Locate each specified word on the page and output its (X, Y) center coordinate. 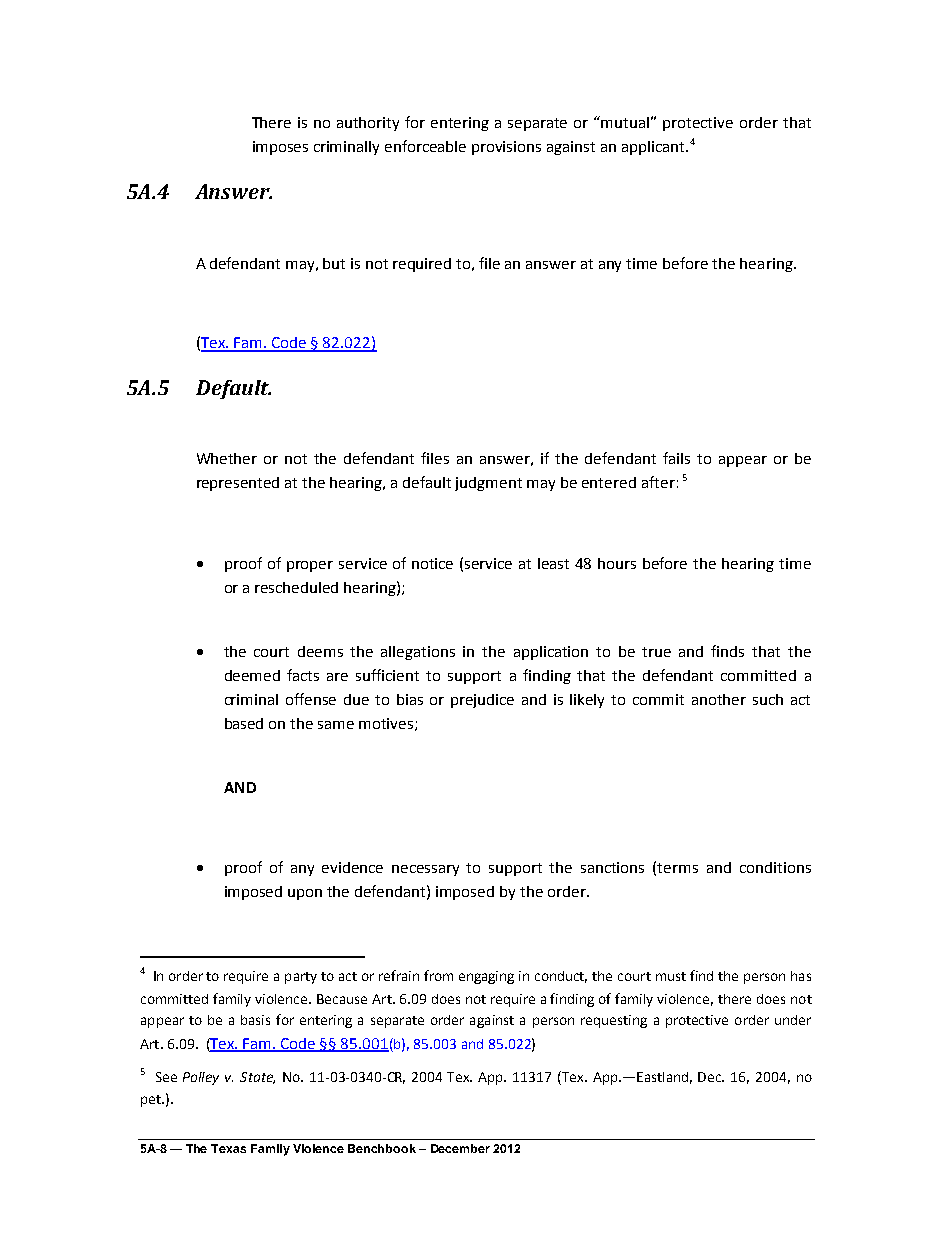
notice (432, 563)
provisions (506, 148)
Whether (227, 458)
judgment (488, 484)
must (671, 976)
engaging (486, 977)
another (719, 699)
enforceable (425, 146)
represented (238, 484)
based (244, 723)
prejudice (482, 701)
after (658, 482)
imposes (280, 148)
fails (676, 458)
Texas (228, 1148)
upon (305, 894)
